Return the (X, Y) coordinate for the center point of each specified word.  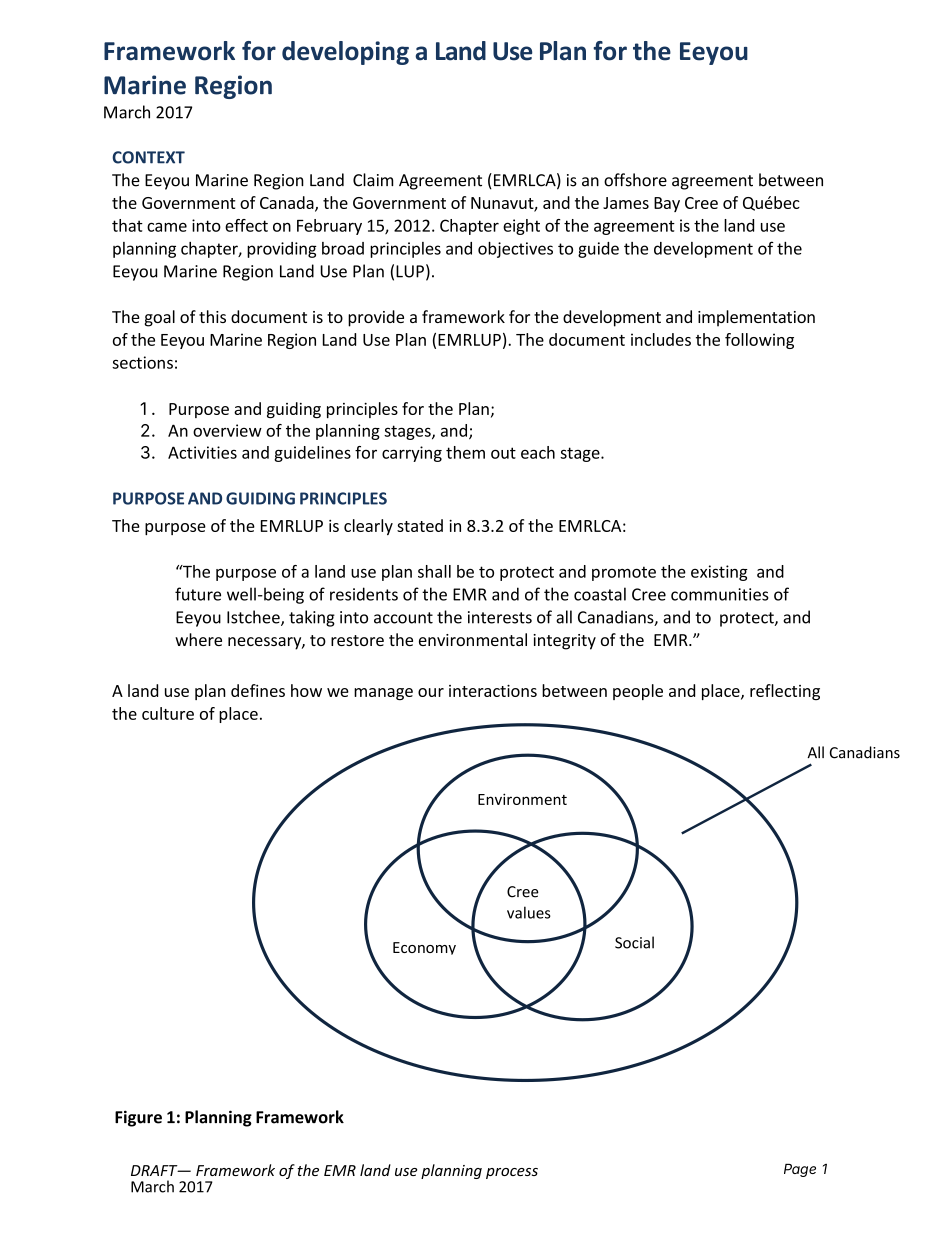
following (759, 341)
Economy (424, 948)
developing (345, 53)
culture (168, 713)
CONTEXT (148, 157)
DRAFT (155, 1170)
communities (720, 594)
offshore (635, 180)
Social (634, 942)
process (512, 1173)
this (212, 316)
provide (376, 318)
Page (800, 1170)
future (198, 594)
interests (500, 617)
